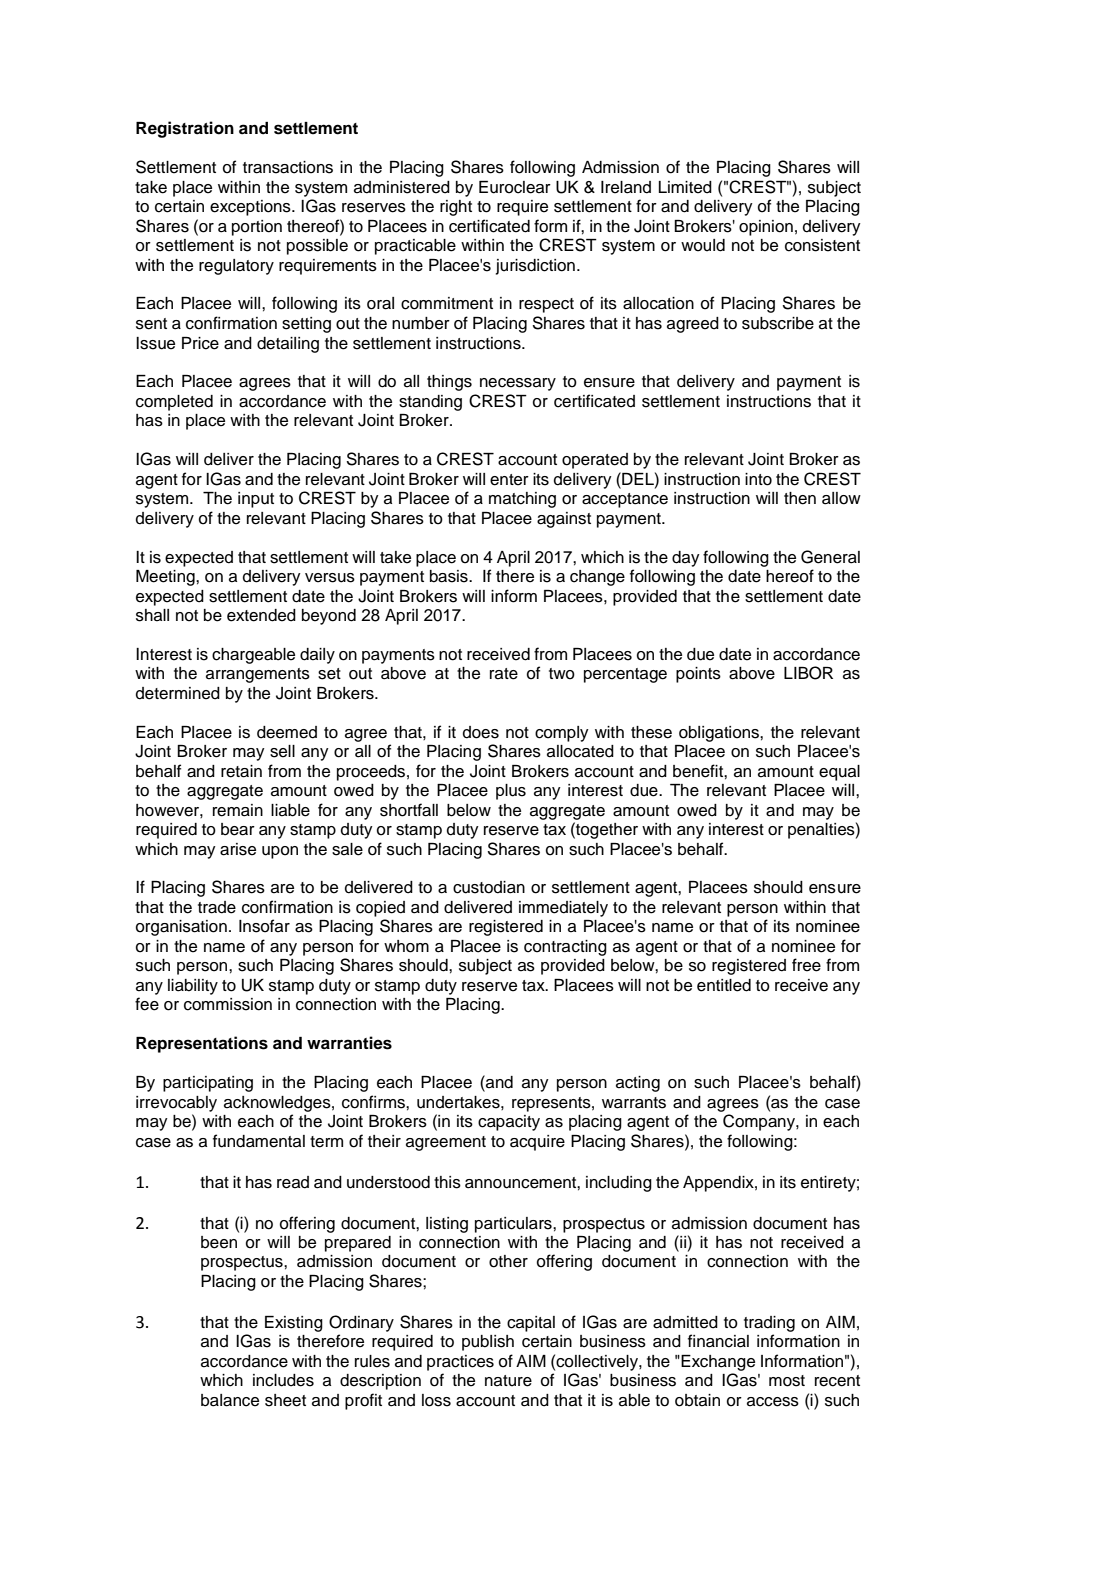 The image size is (1120, 1583). What do you see at coordinates (230, 1400) in the screenshot?
I see `balance` at bounding box center [230, 1400].
